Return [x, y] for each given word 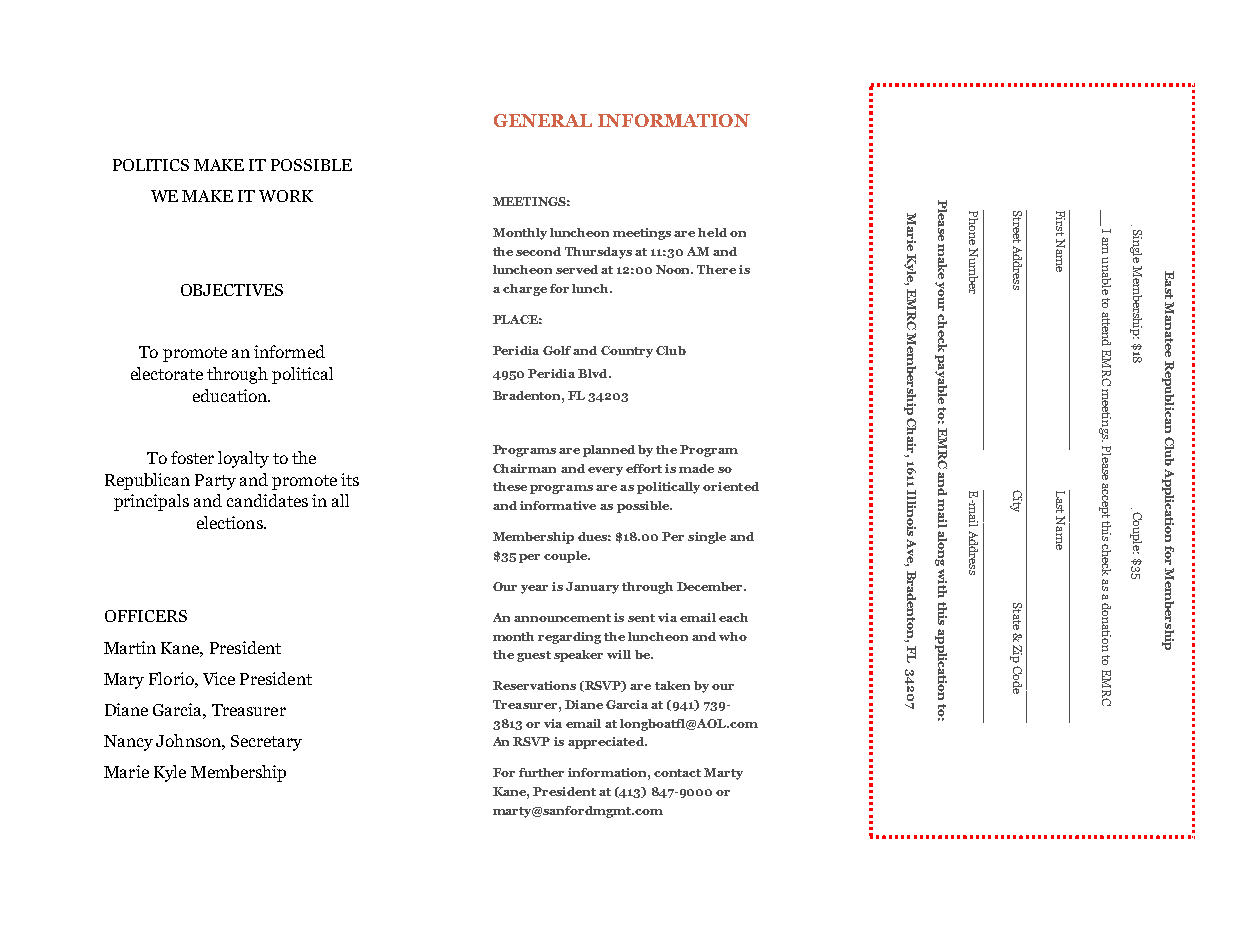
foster [192, 457]
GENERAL [543, 120]
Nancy [128, 743]
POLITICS [151, 165]
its [350, 479]
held [712, 232]
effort [644, 468]
